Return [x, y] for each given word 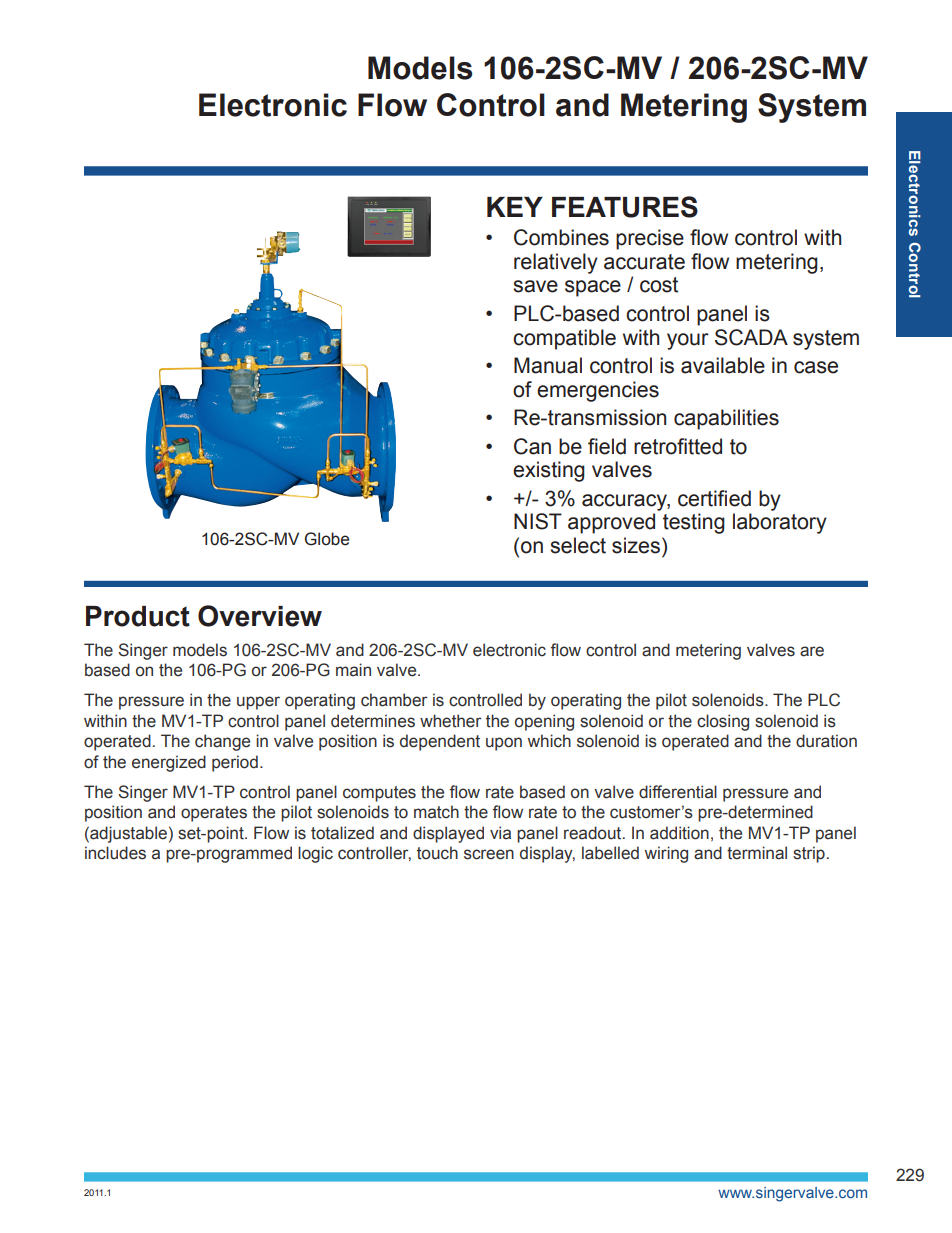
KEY [515, 207]
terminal [757, 853]
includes [115, 853]
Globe [327, 539]
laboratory [780, 523]
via [500, 833]
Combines [561, 237]
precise [650, 239]
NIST [538, 521]
